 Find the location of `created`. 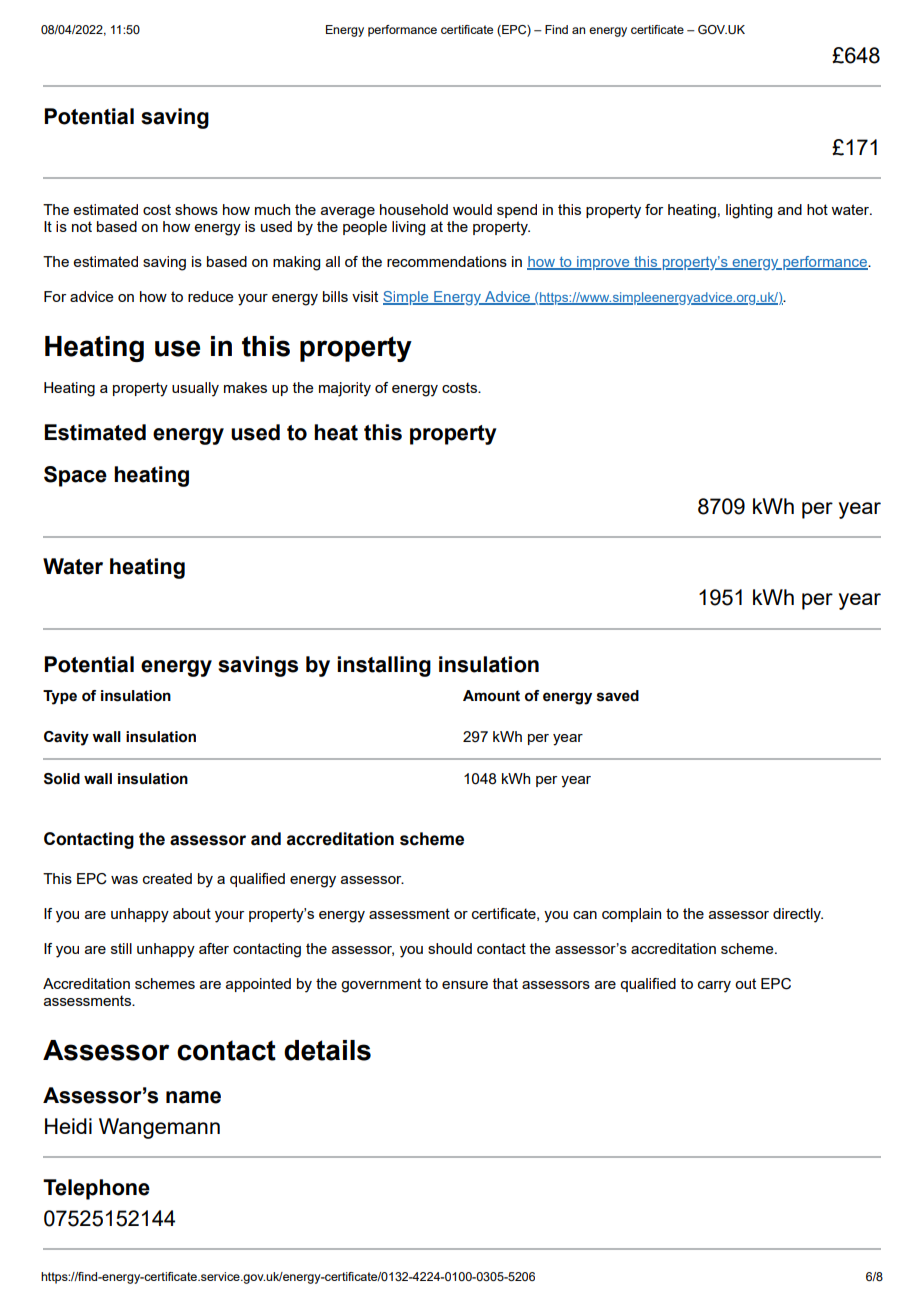

created is located at coordinates (167, 878).
